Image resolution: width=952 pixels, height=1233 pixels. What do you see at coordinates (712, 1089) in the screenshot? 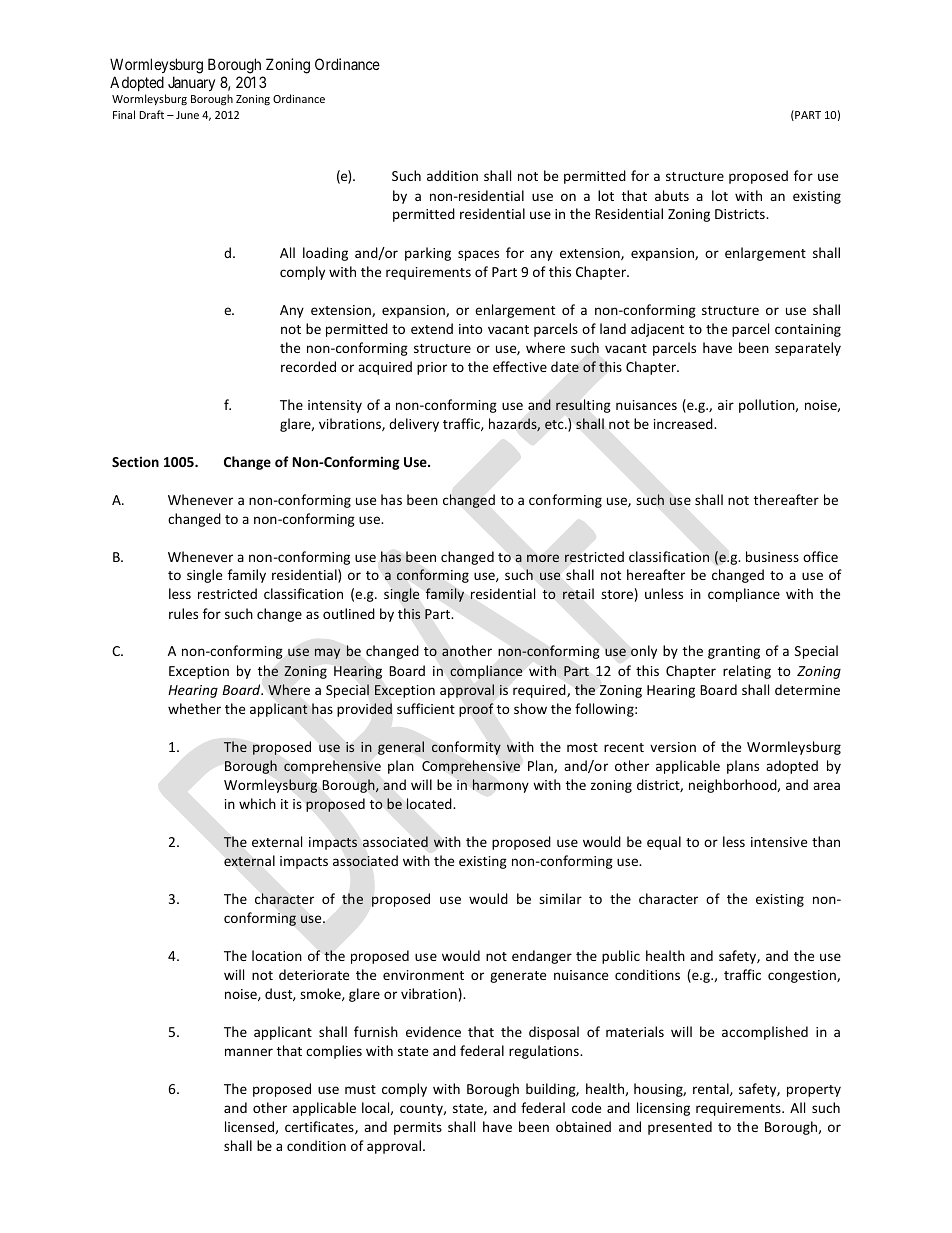
I see `rental` at bounding box center [712, 1089].
